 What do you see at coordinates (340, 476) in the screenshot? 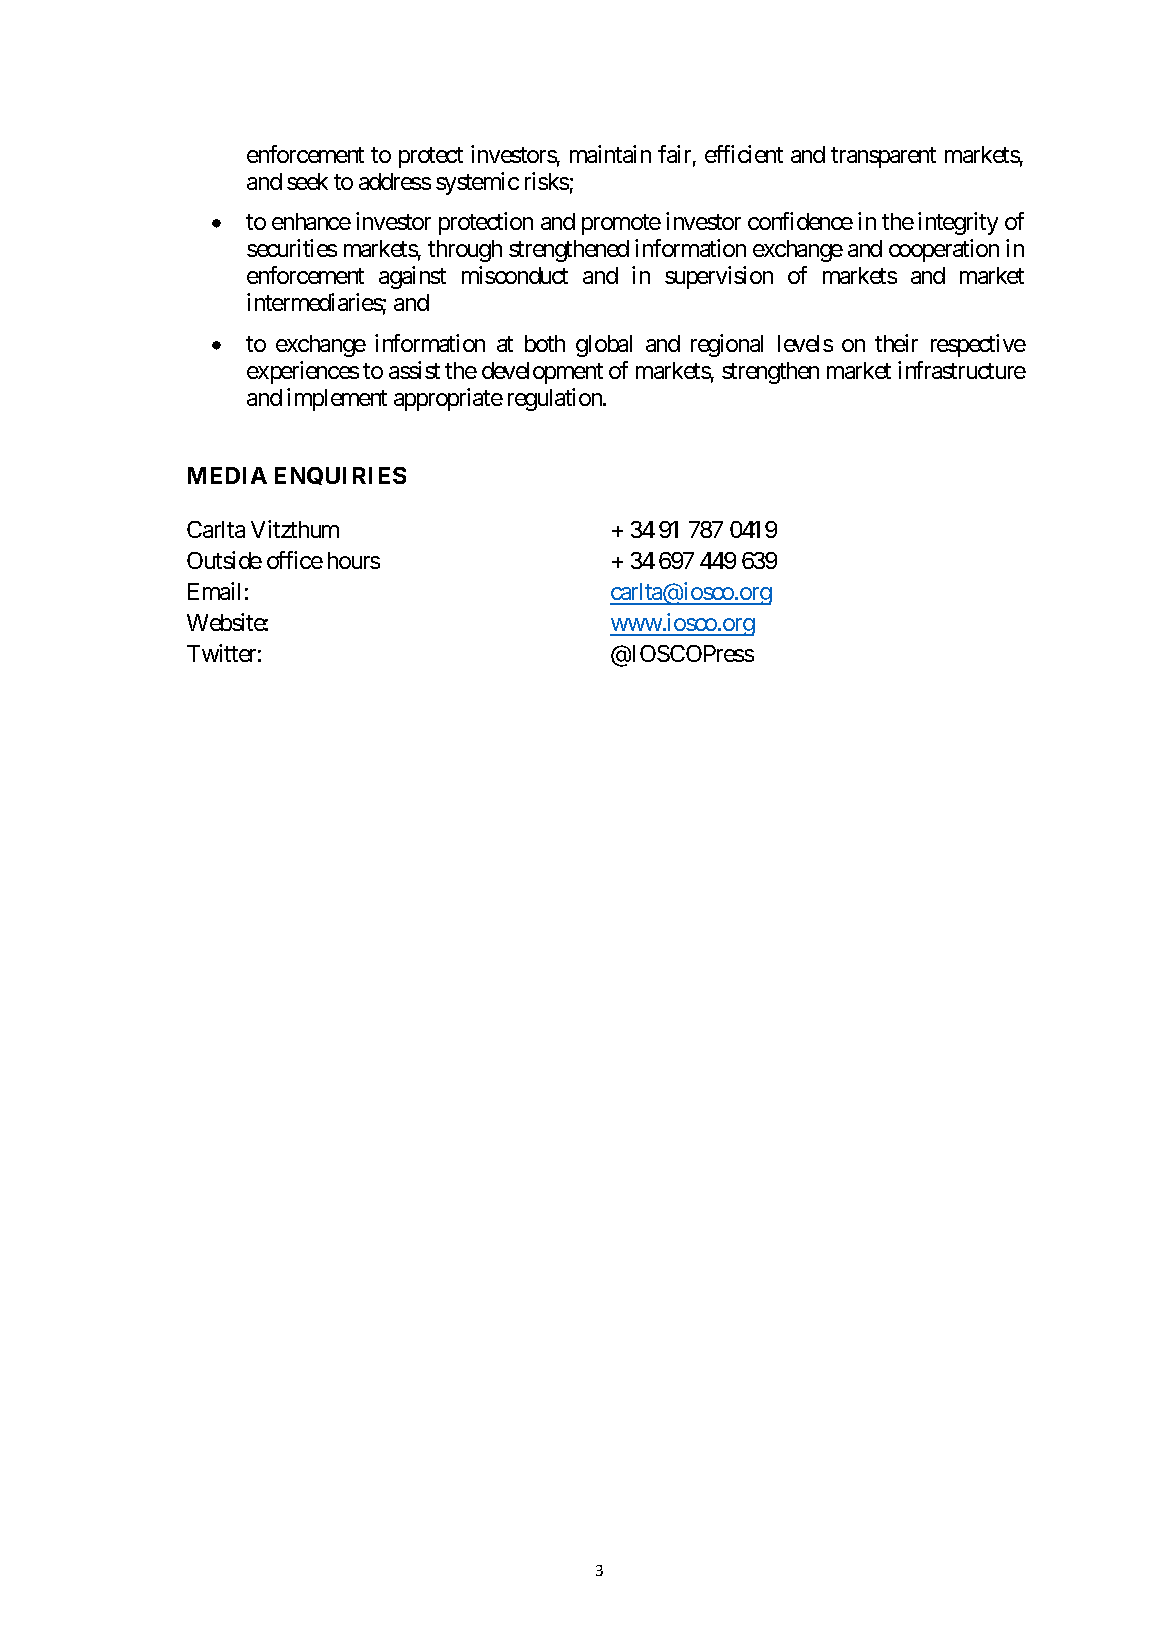
I see `ENQUIRIES` at bounding box center [340, 476].
